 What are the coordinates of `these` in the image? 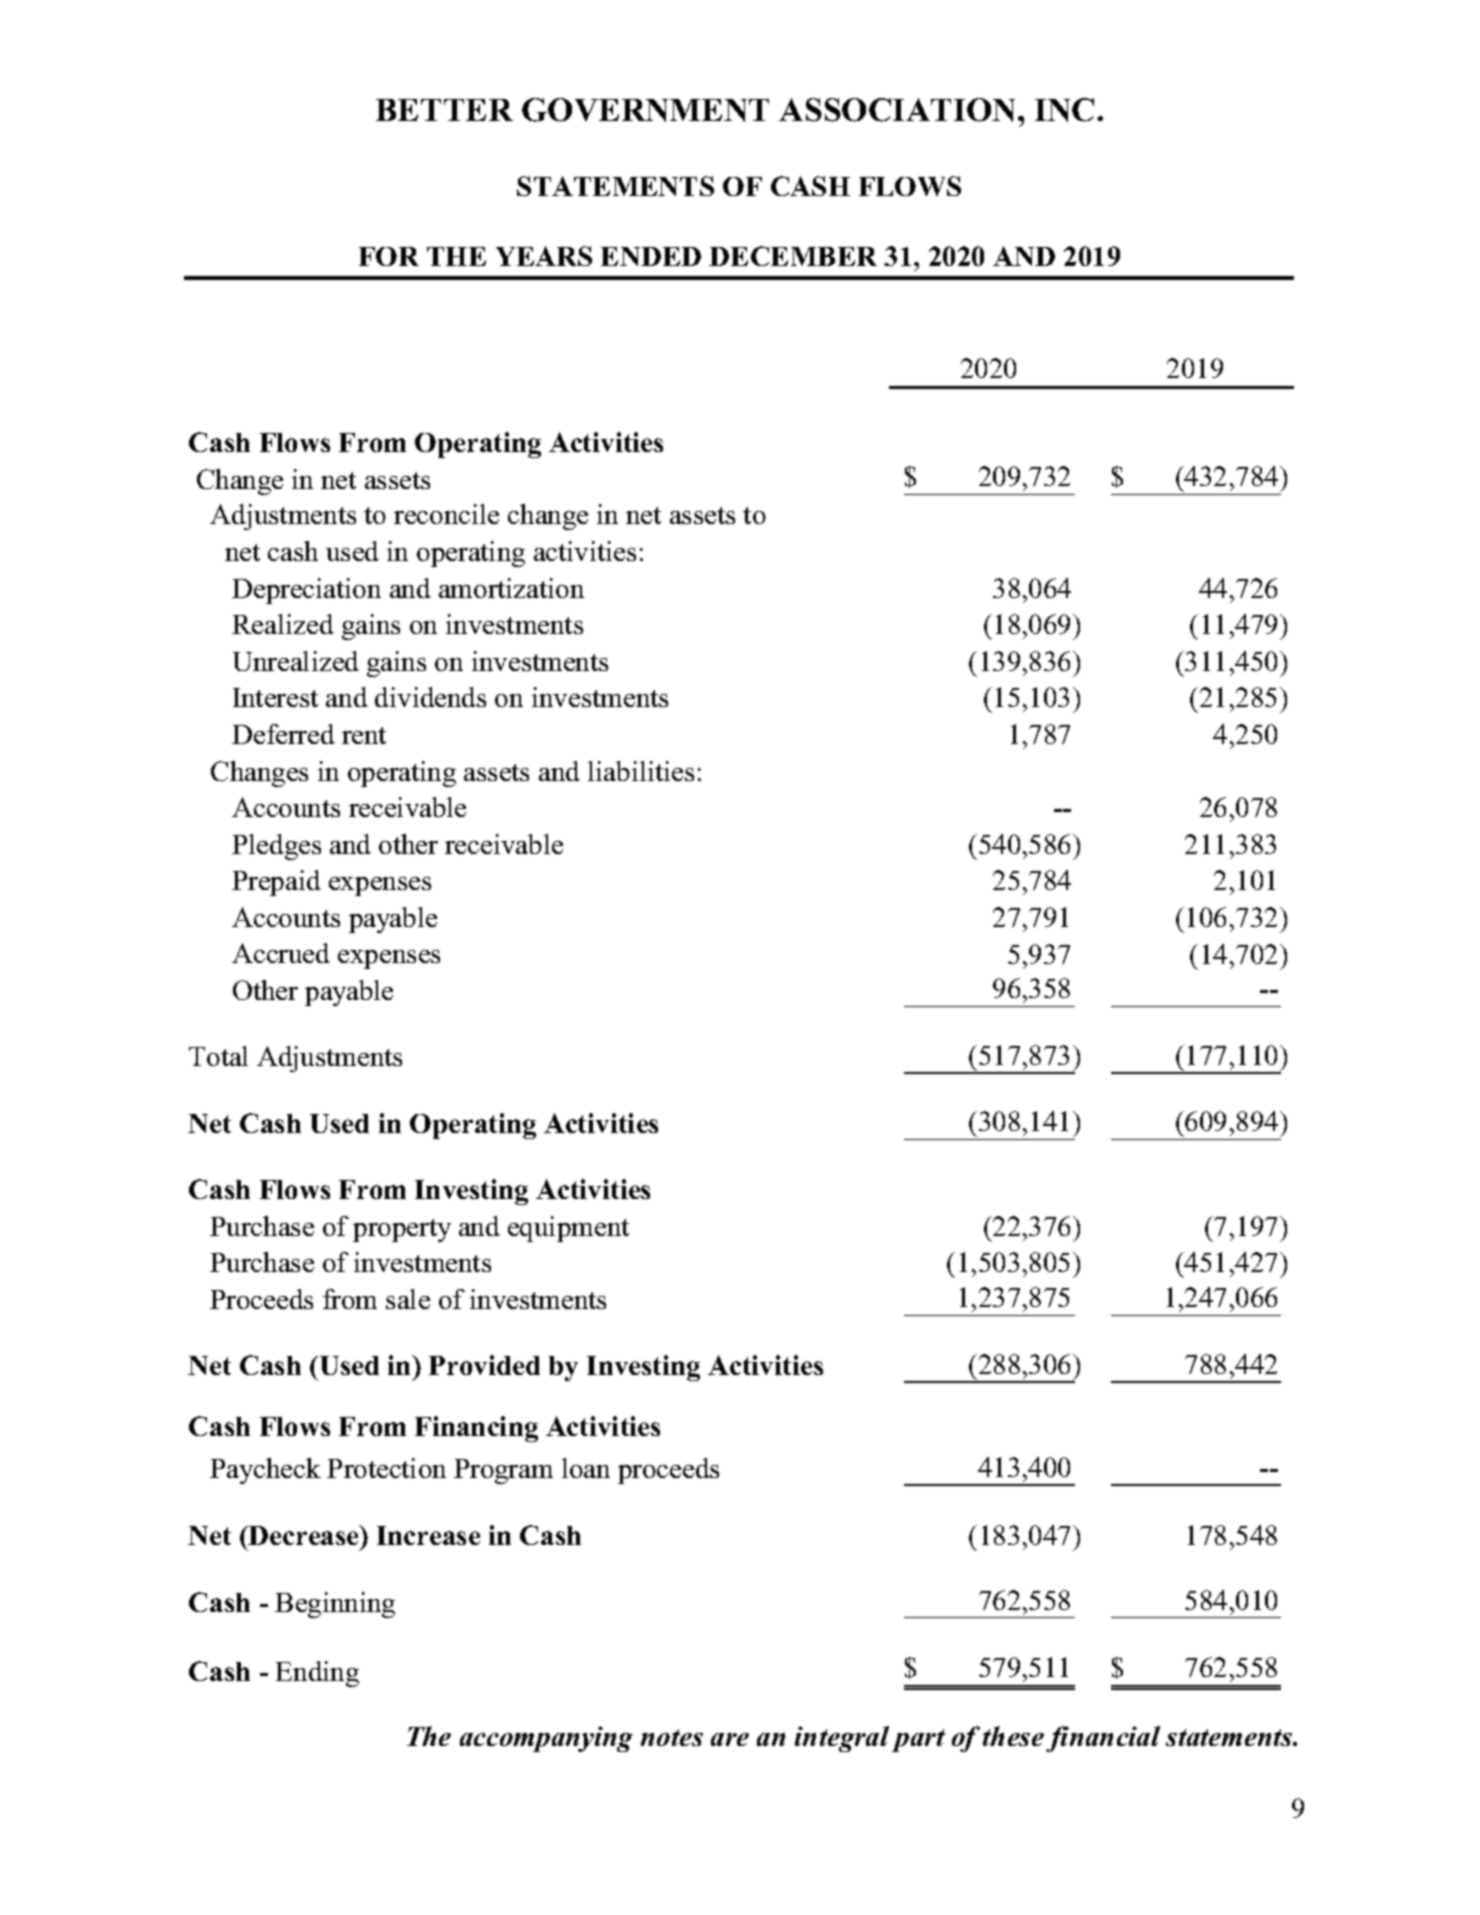 It's located at (1013, 1736).
